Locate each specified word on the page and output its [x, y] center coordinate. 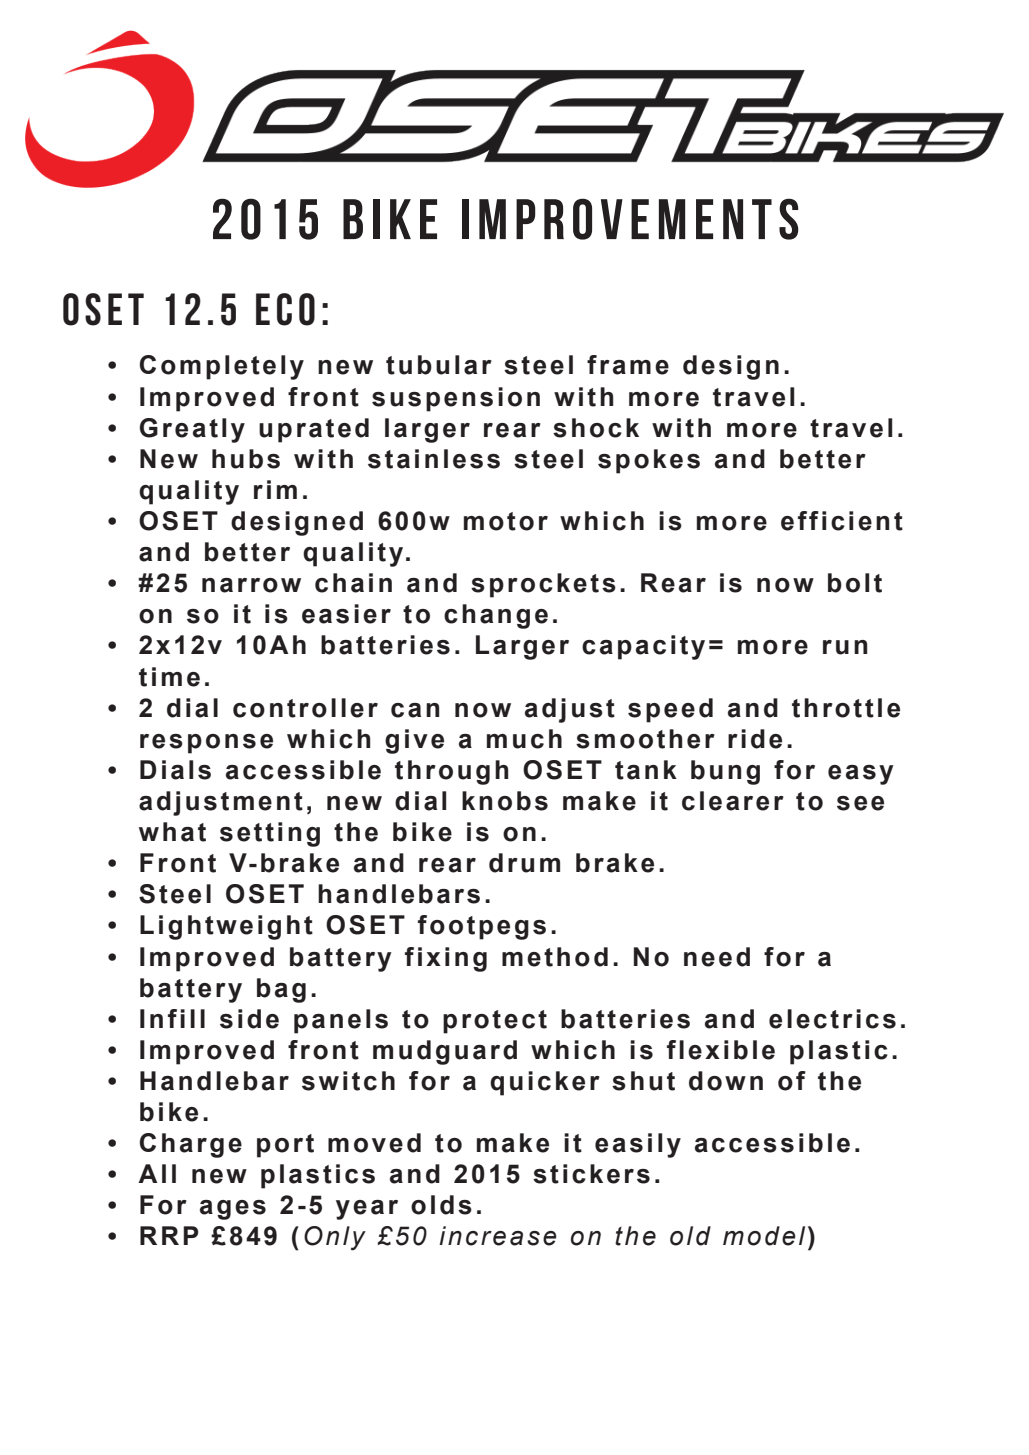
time [169, 677]
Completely [222, 367]
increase [498, 1236]
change [496, 616]
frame [628, 365]
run [845, 647]
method [555, 957]
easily [638, 1145]
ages [233, 1210]
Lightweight [226, 927]
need [717, 957]
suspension [456, 399]
